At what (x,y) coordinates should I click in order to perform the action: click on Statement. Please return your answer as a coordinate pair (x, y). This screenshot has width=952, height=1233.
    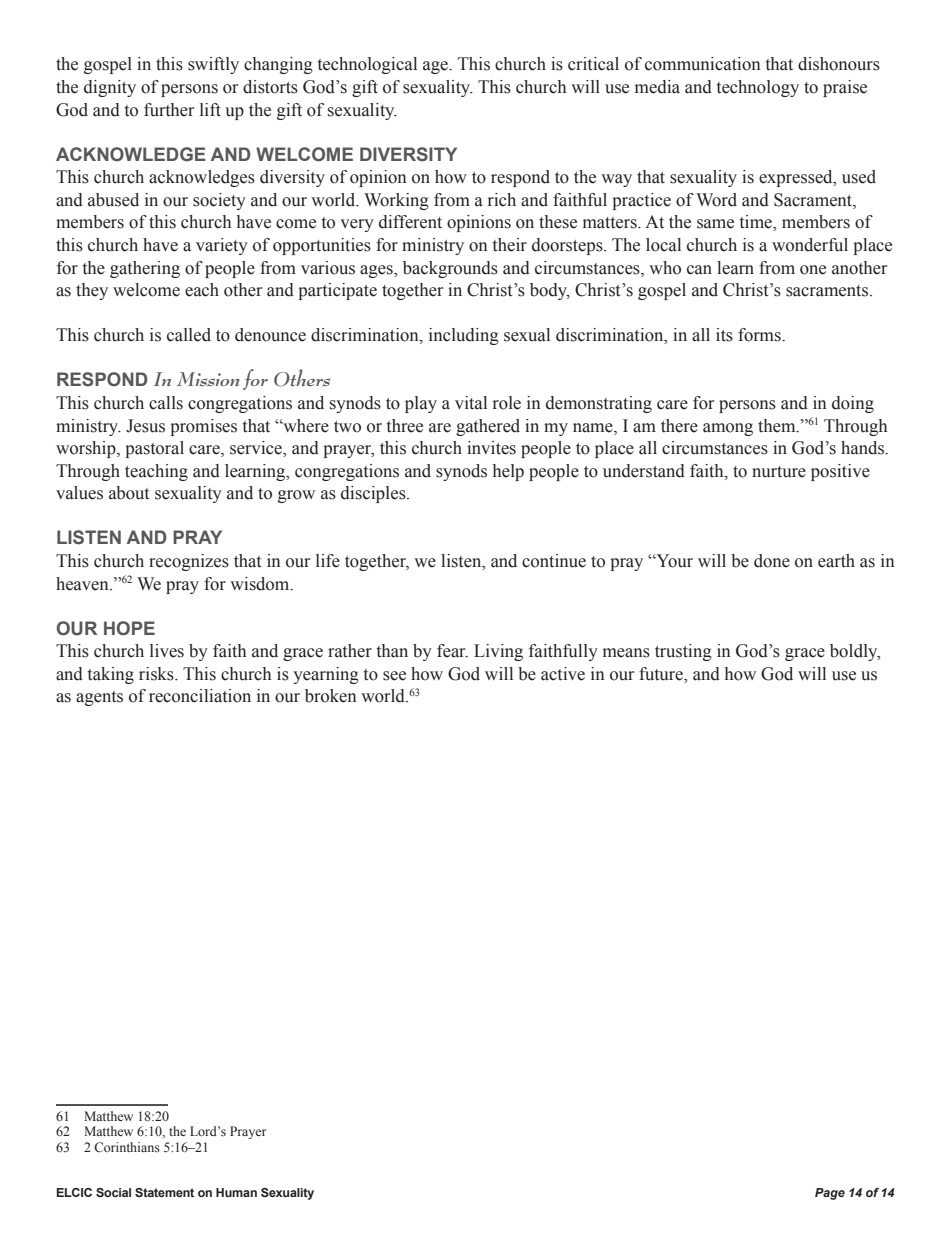
    Looking at the image, I should click on (164, 1192).
